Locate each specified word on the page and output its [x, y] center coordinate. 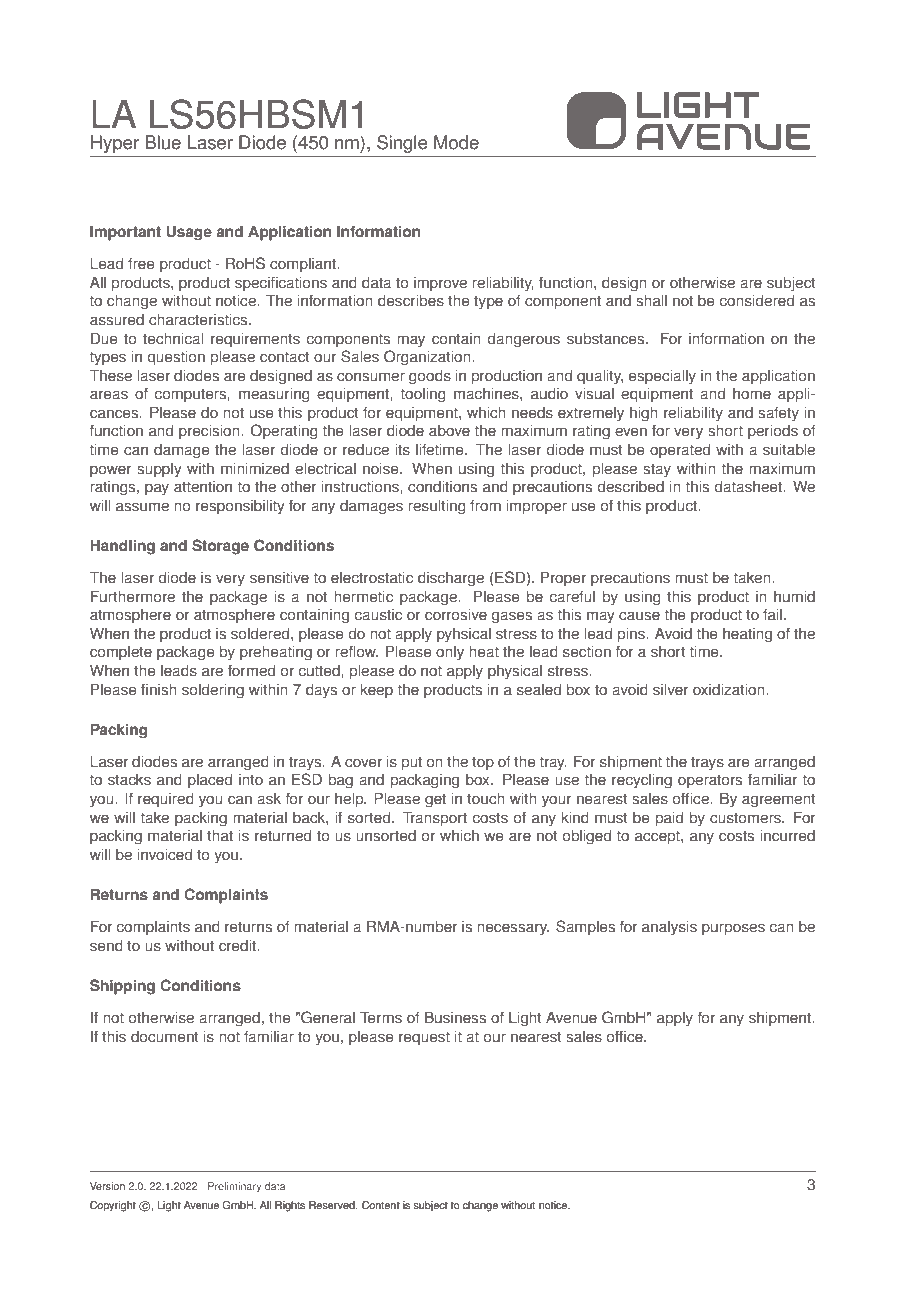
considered [756, 300]
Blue [163, 142]
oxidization [730, 689]
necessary [513, 929]
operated [680, 451]
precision [210, 432]
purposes [733, 929]
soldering [213, 691]
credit [239, 945]
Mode [456, 142]
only [450, 653]
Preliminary [234, 1187]
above [449, 431]
